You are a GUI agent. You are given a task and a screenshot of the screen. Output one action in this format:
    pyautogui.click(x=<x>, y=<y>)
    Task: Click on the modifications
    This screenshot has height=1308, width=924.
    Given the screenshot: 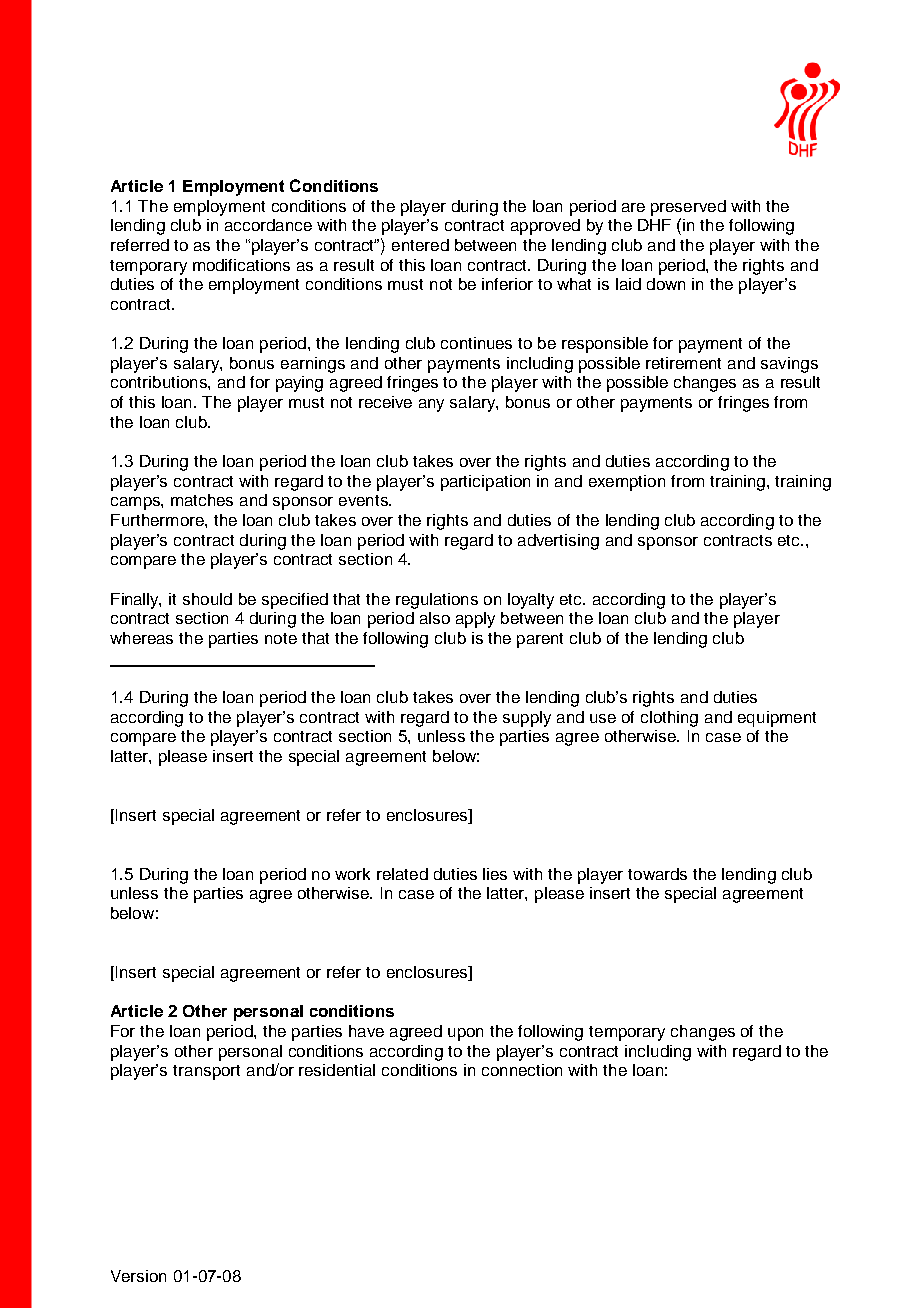 What is the action you would take?
    pyautogui.click(x=241, y=265)
